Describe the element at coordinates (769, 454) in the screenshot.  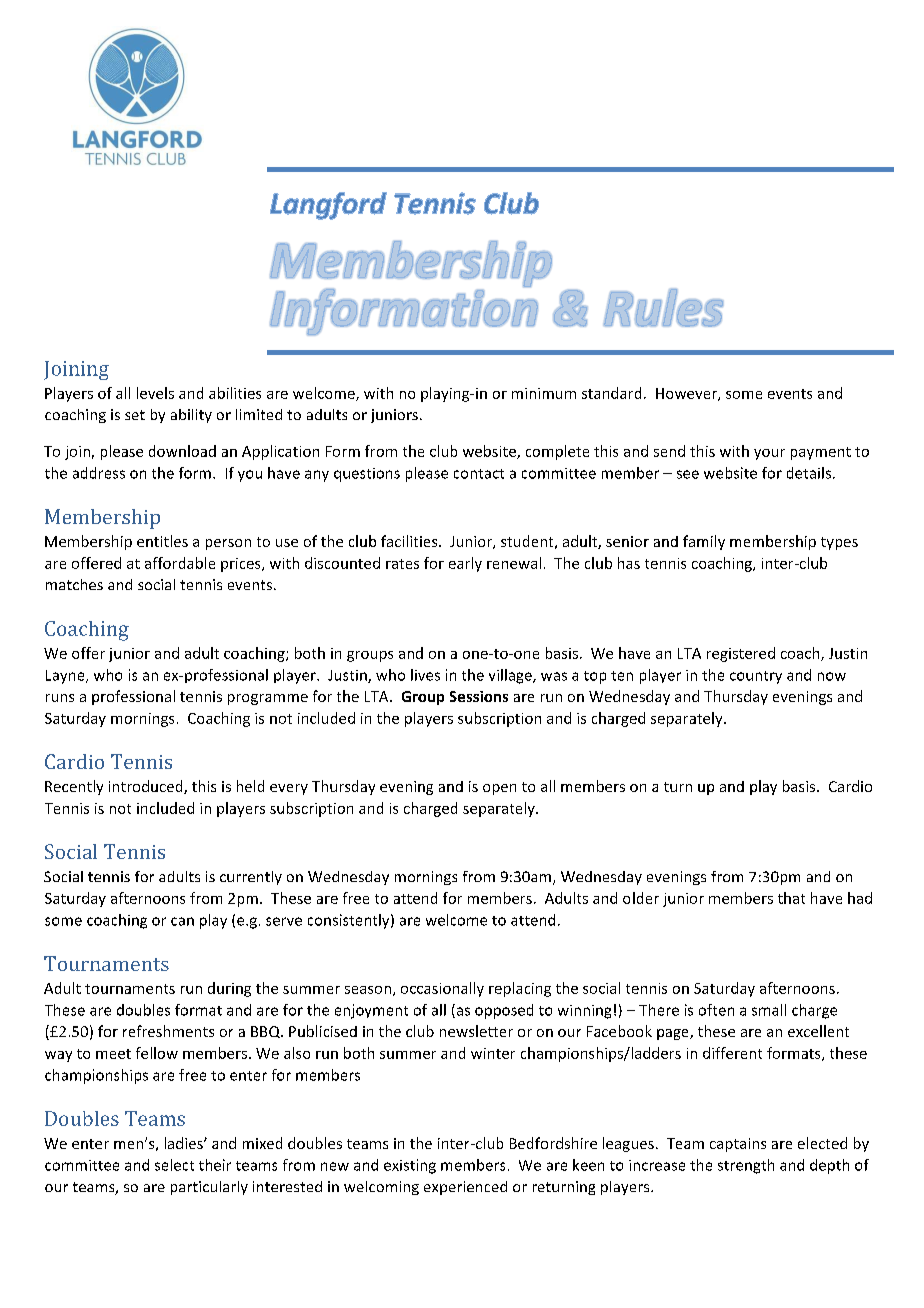
I see `your` at that location.
